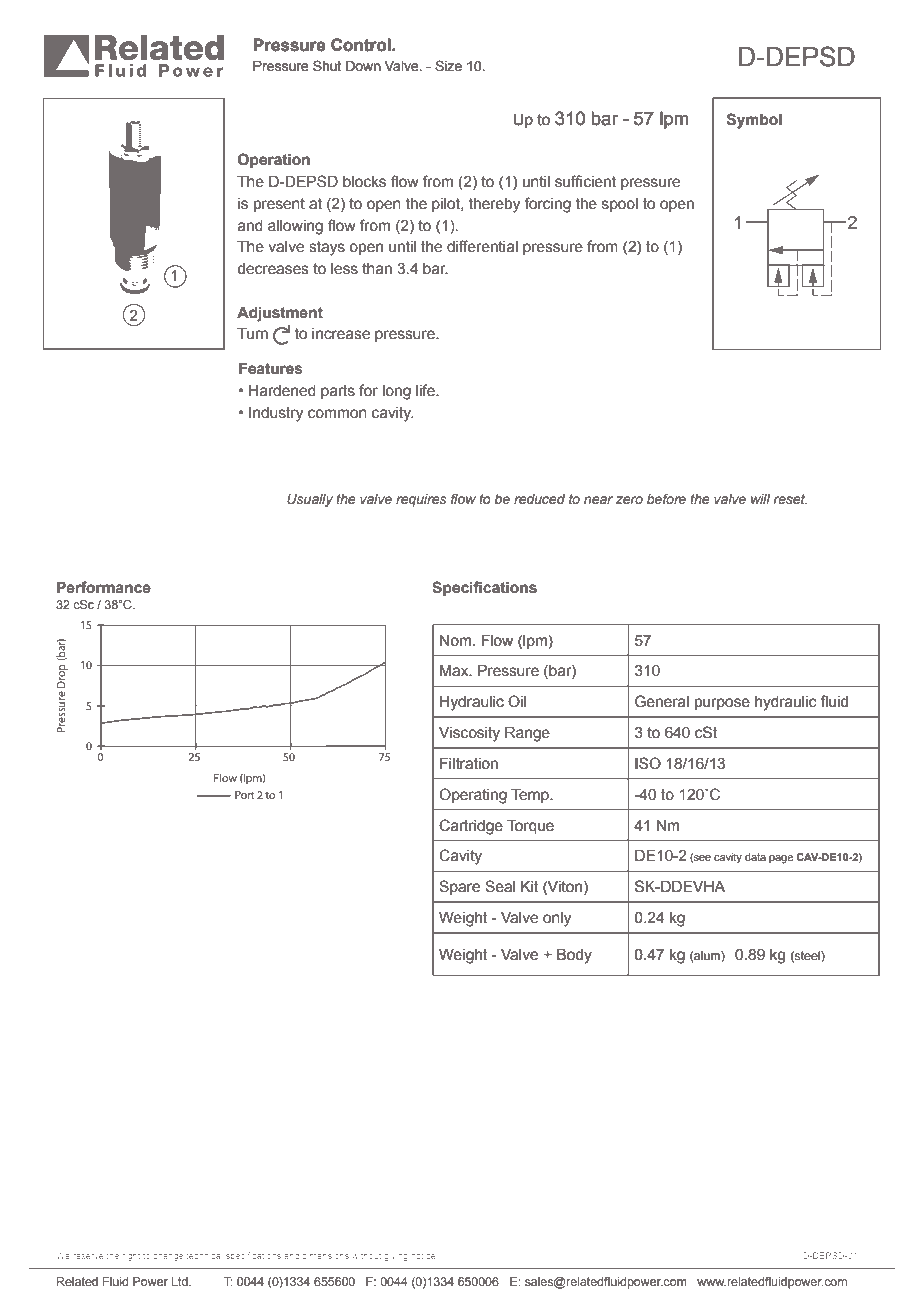 The width and height of the screenshot is (924, 1308). I want to click on giving, so click(396, 1257).
